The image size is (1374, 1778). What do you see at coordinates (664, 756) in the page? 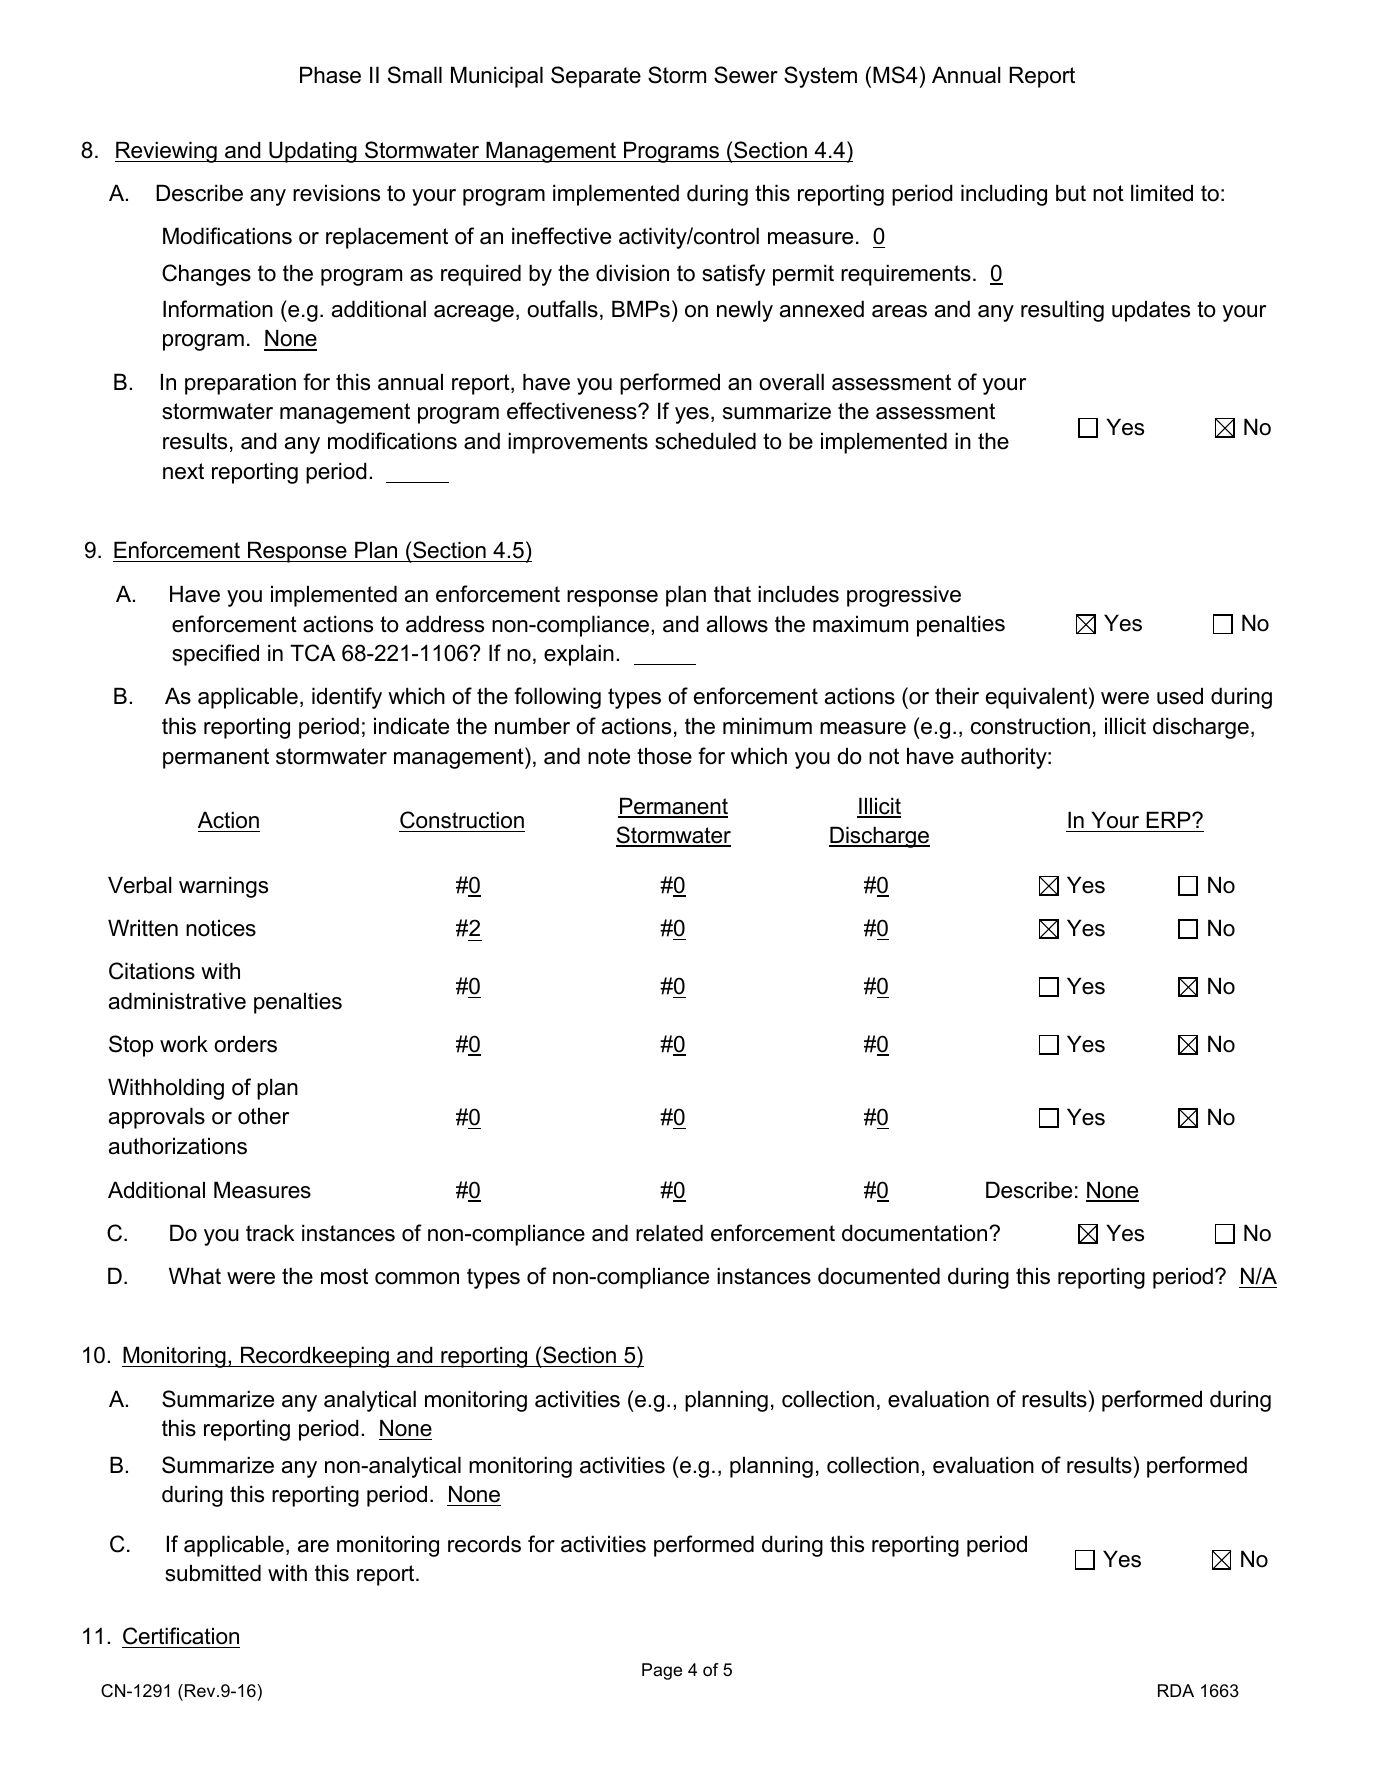
I see `those` at bounding box center [664, 756].
